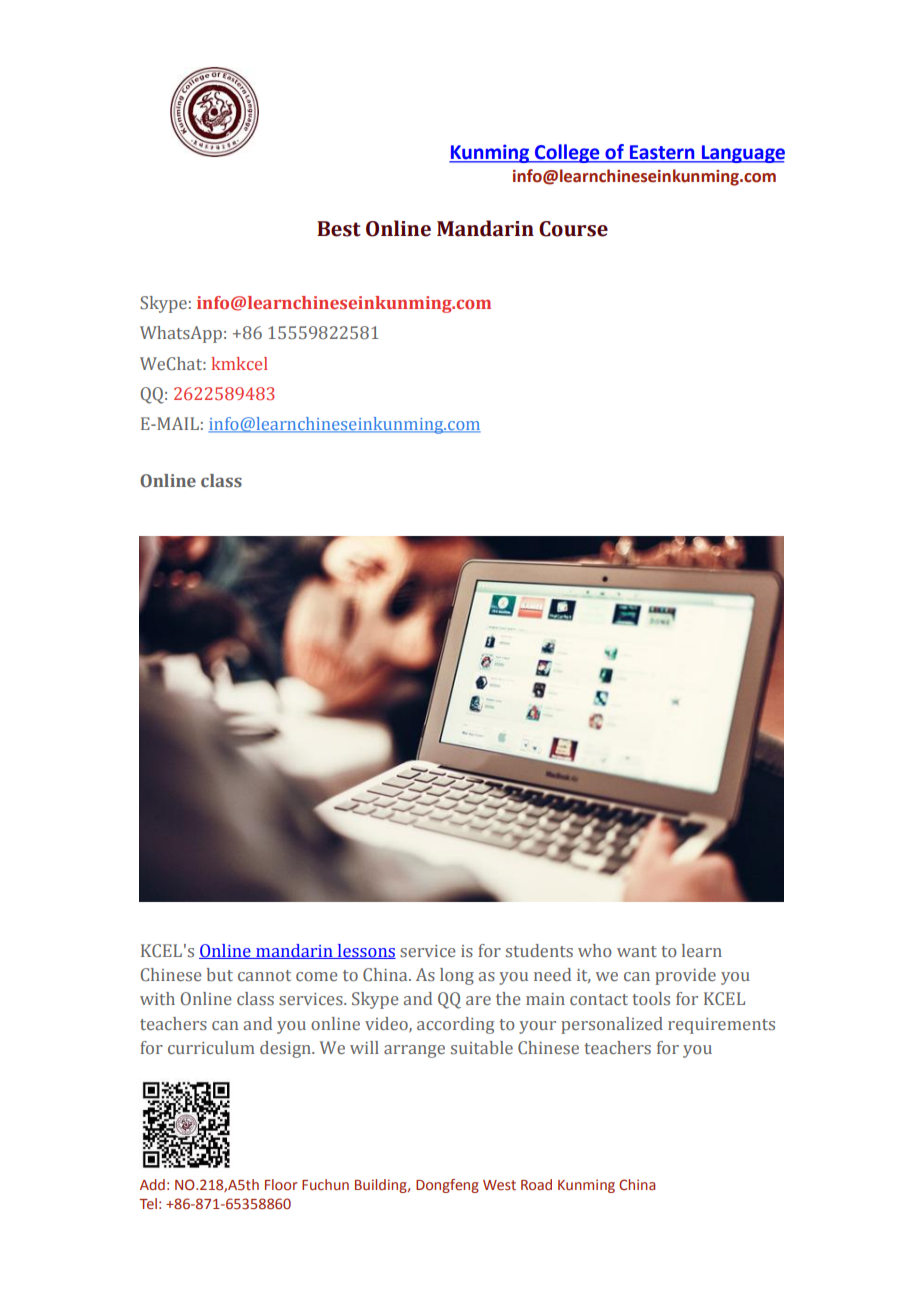  I want to click on long, so click(457, 976).
